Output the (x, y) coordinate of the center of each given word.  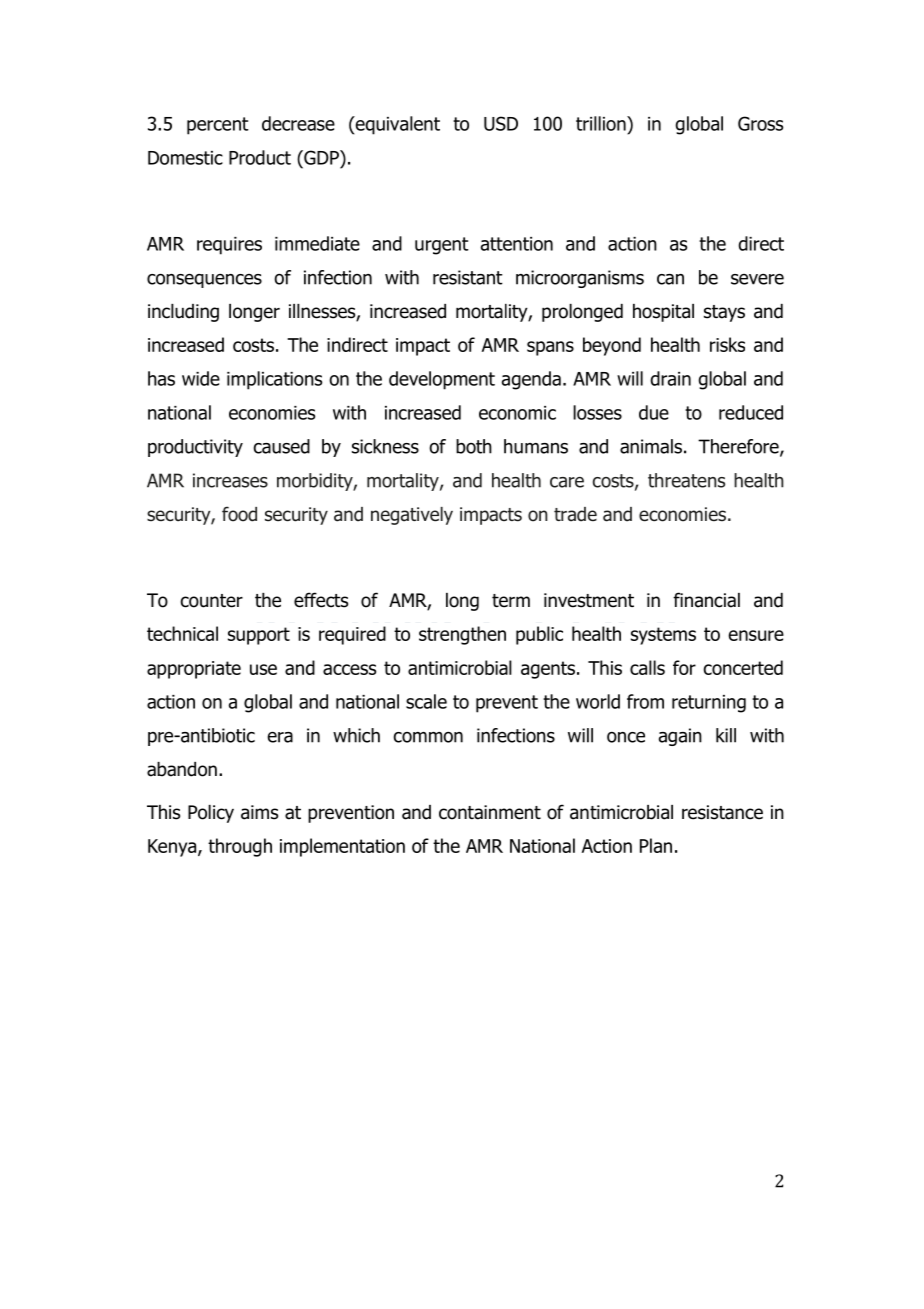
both (474, 446)
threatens (686, 480)
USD (501, 123)
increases (230, 480)
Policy (211, 814)
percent (218, 126)
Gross (760, 123)
